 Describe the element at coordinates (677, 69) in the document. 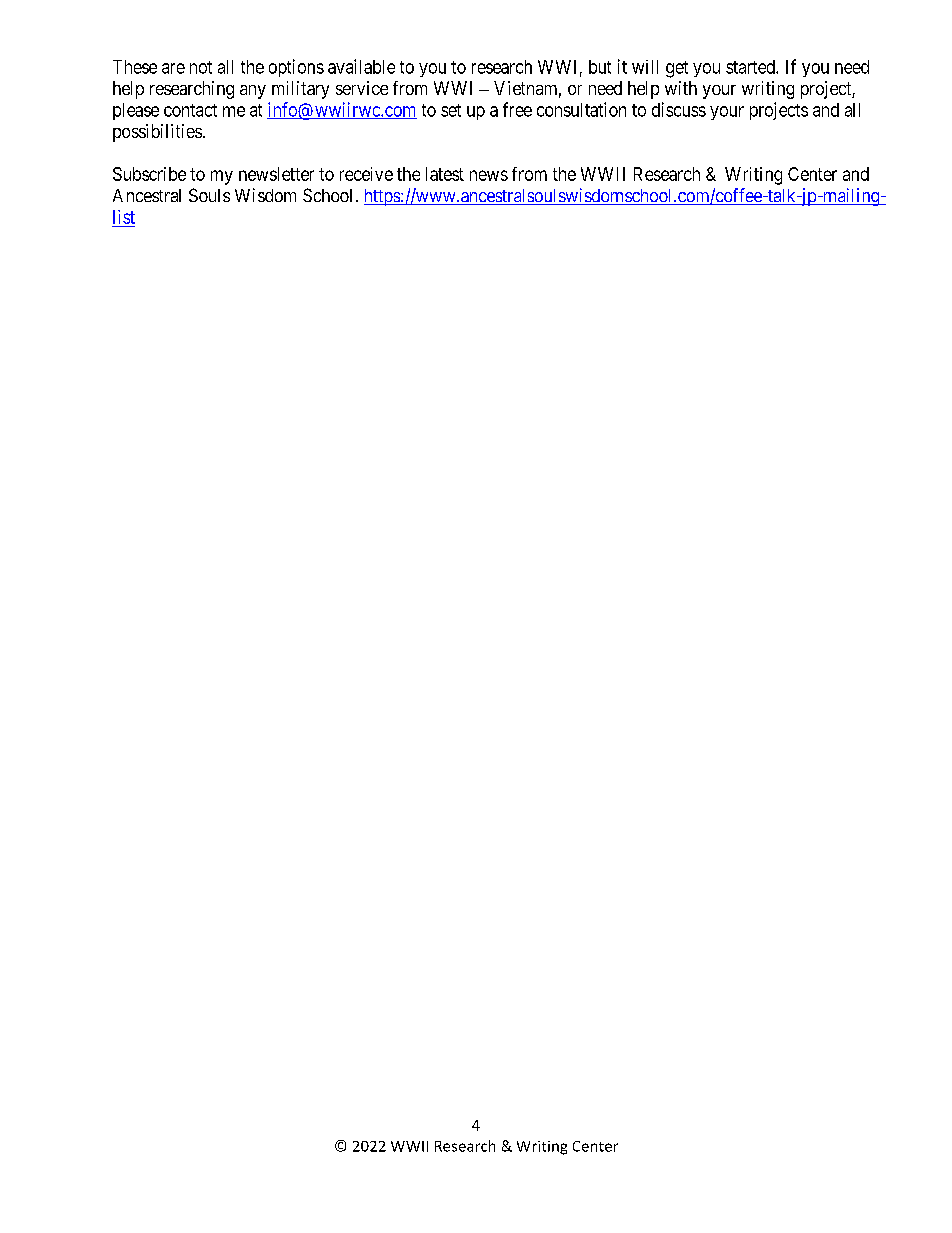

I see `get` at that location.
